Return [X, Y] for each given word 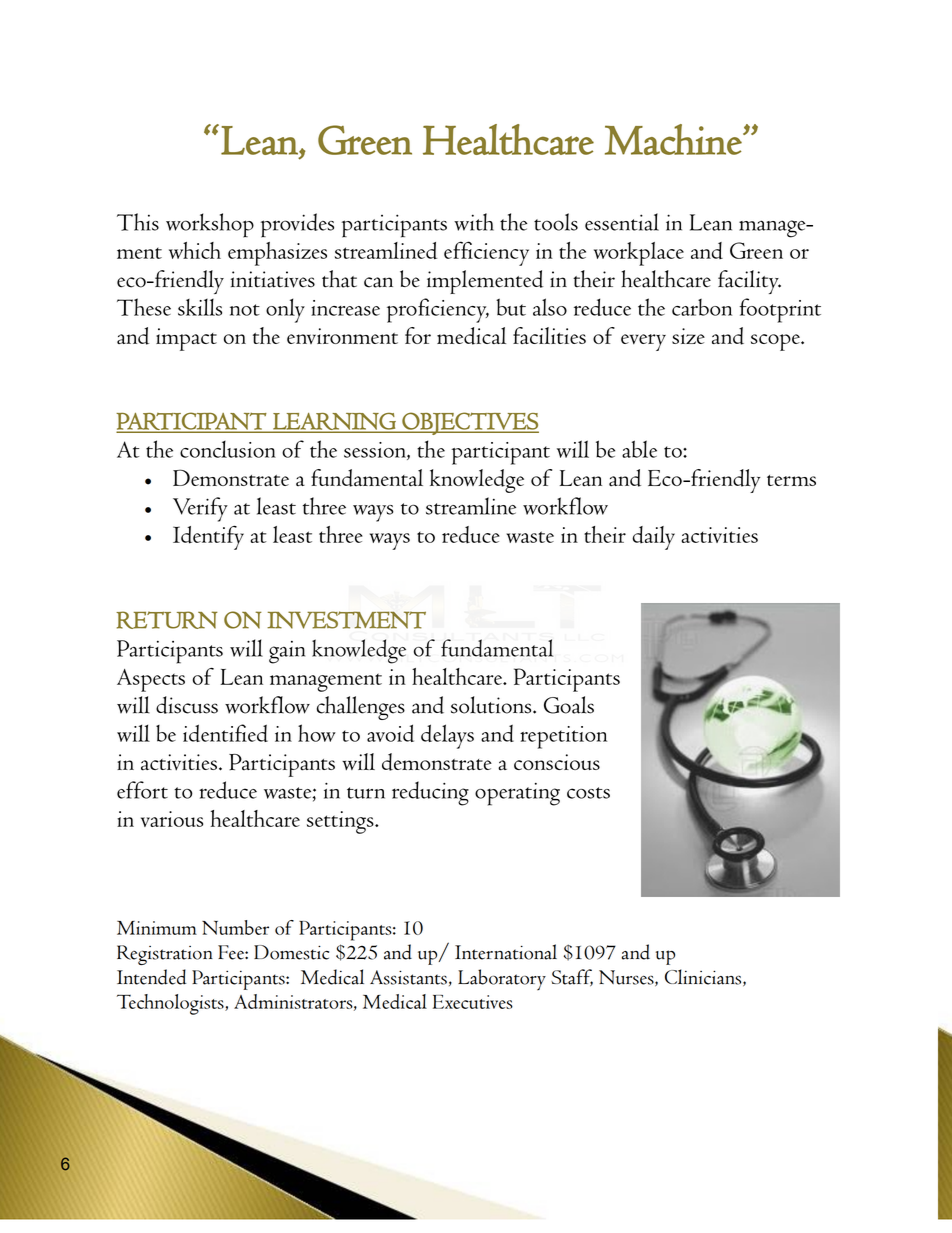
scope [776, 342]
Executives [473, 1002]
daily [653, 538]
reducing [430, 793]
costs [588, 793]
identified [225, 733]
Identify [208, 537]
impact [186, 339]
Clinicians [704, 978]
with [474, 222]
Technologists [171, 1004]
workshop [210, 225]
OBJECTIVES [469, 423]
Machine [673, 139]
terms [791, 480]
